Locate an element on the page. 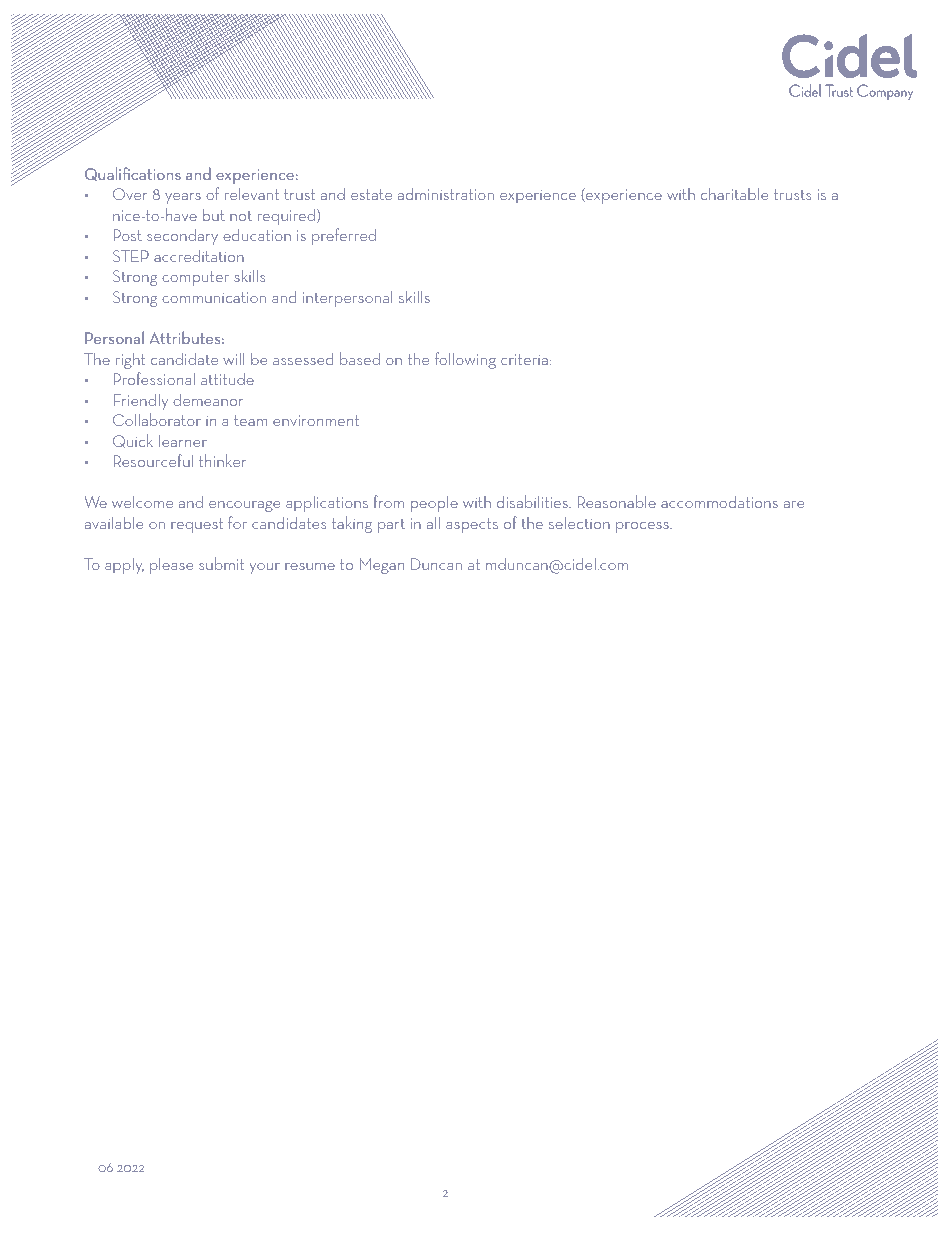 The image size is (952, 1233). submit is located at coordinates (221, 563).
